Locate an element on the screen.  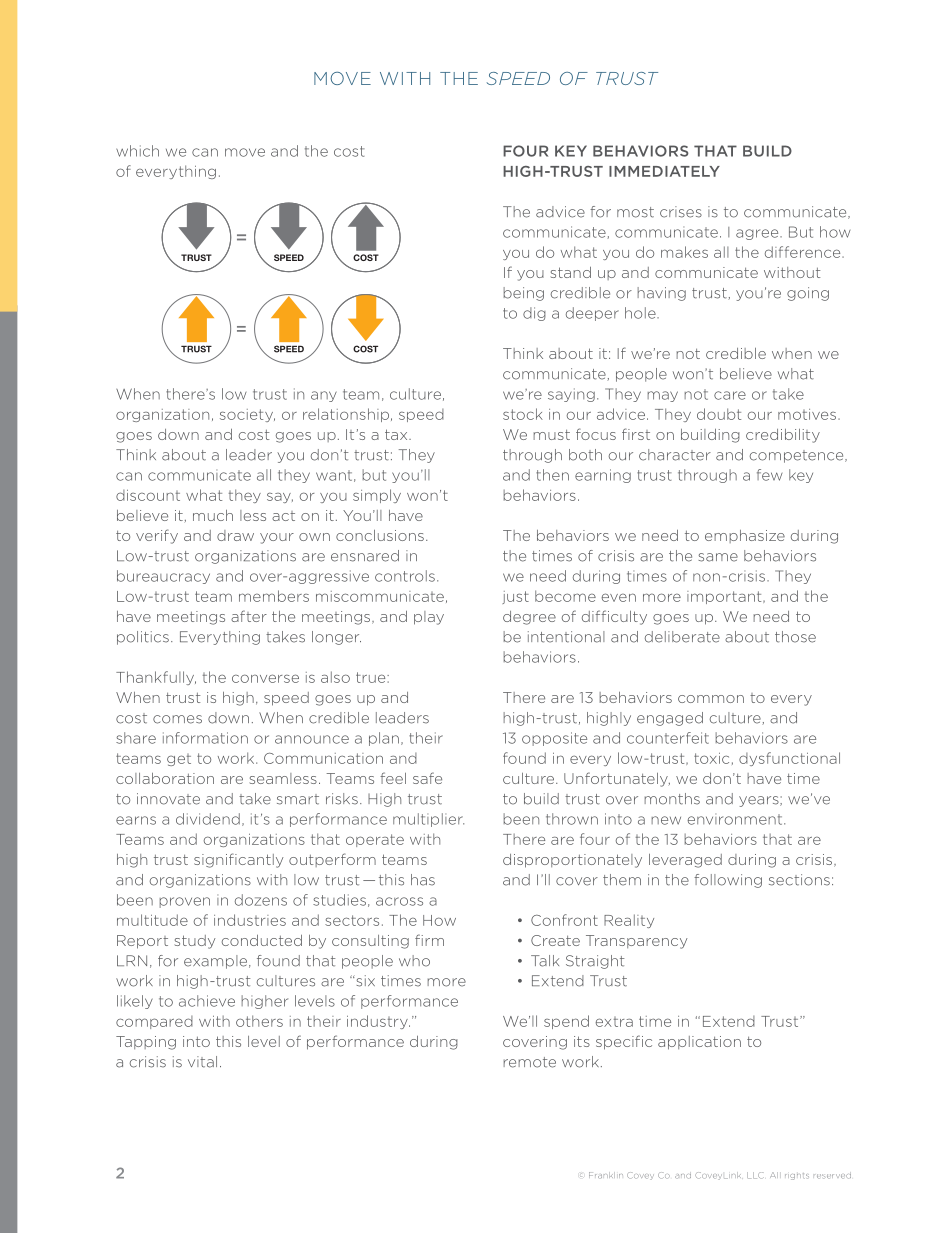
emphasize is located at coordinates (745, 536).
